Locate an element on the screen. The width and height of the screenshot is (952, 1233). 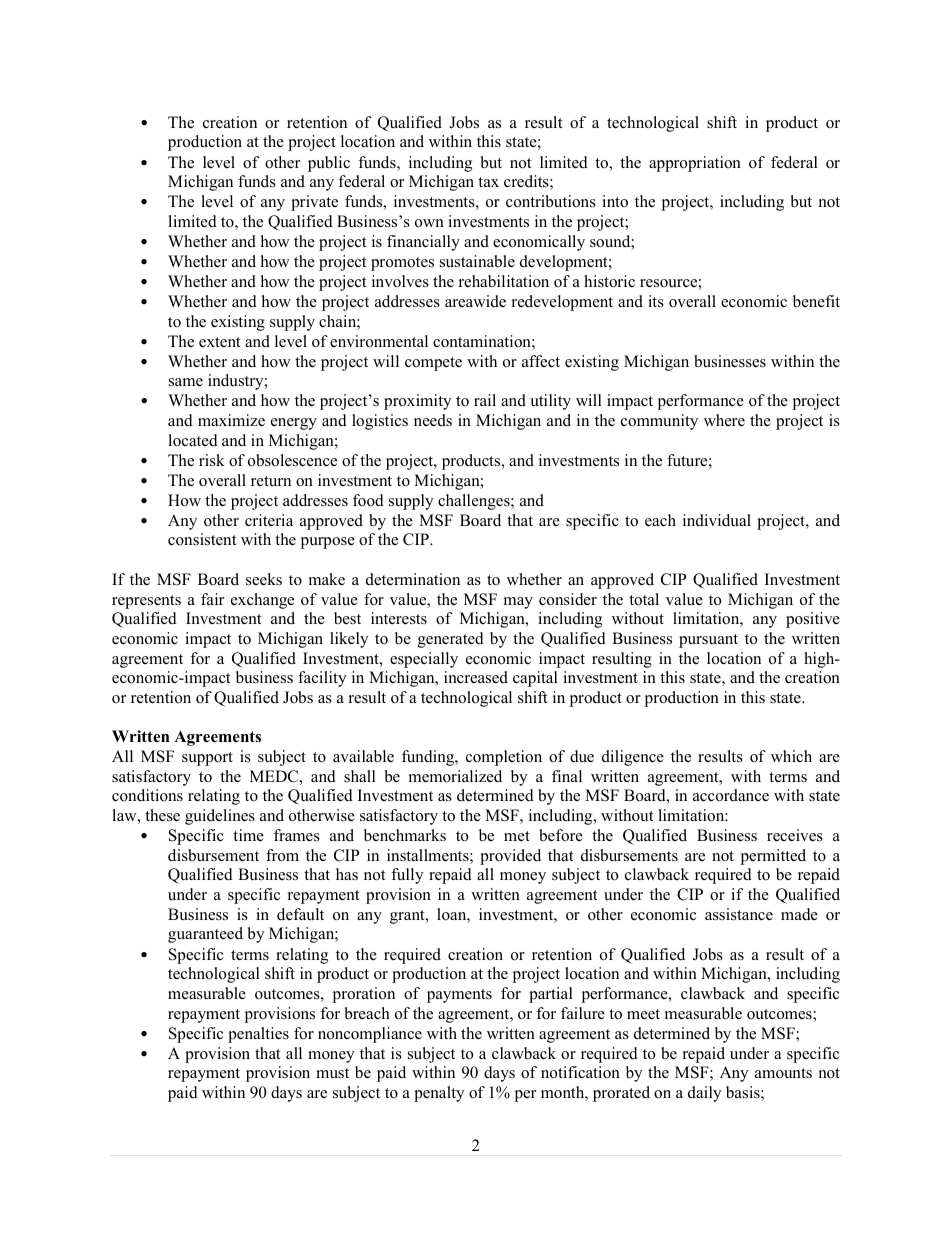
accordance is located at coordinates (731, 795).
